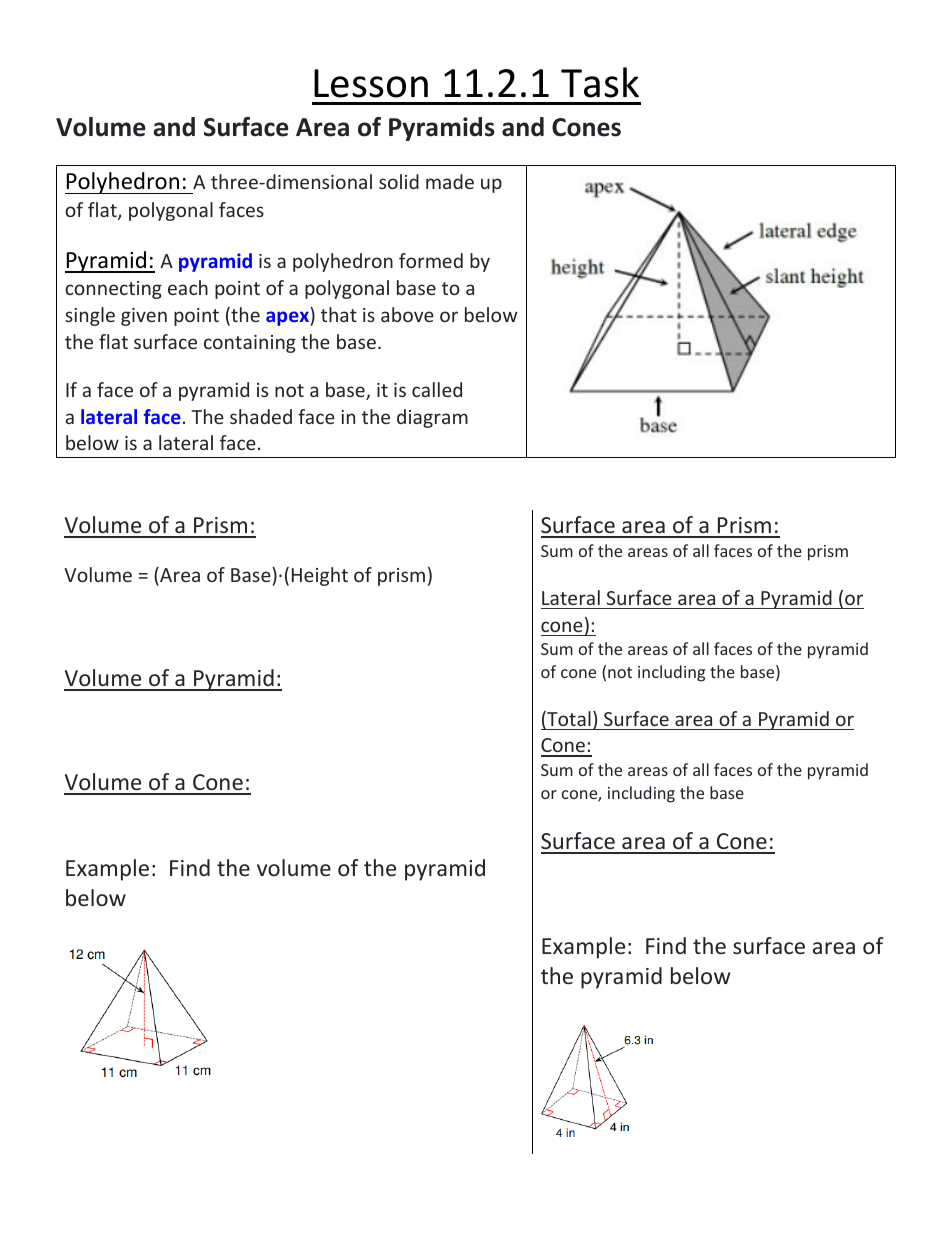 This image has width=952, height=1233. What do you see at coordinates (431, 260) in the image?
I see `formed` at bounding box center [431, 260].
